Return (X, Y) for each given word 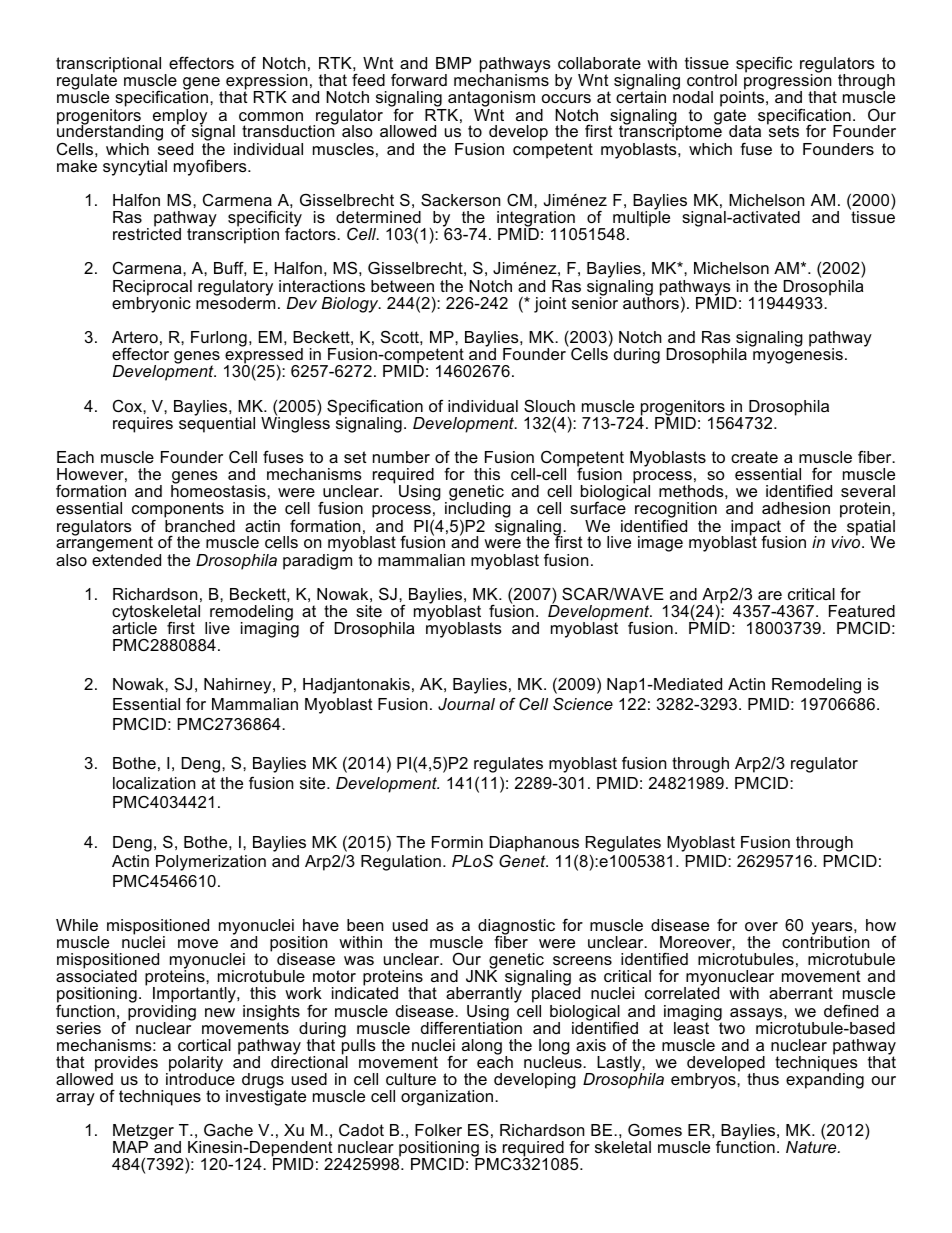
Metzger (143, 1133)
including (478, 510)
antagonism (490, 100)
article (134, 627)
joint (550, 305)
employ (180, 118)
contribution (825, 941)
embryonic (151, 304)
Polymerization (211, 863)
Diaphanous (534, 844)
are (770, 595)
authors (651, 302)
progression (789, 82)
